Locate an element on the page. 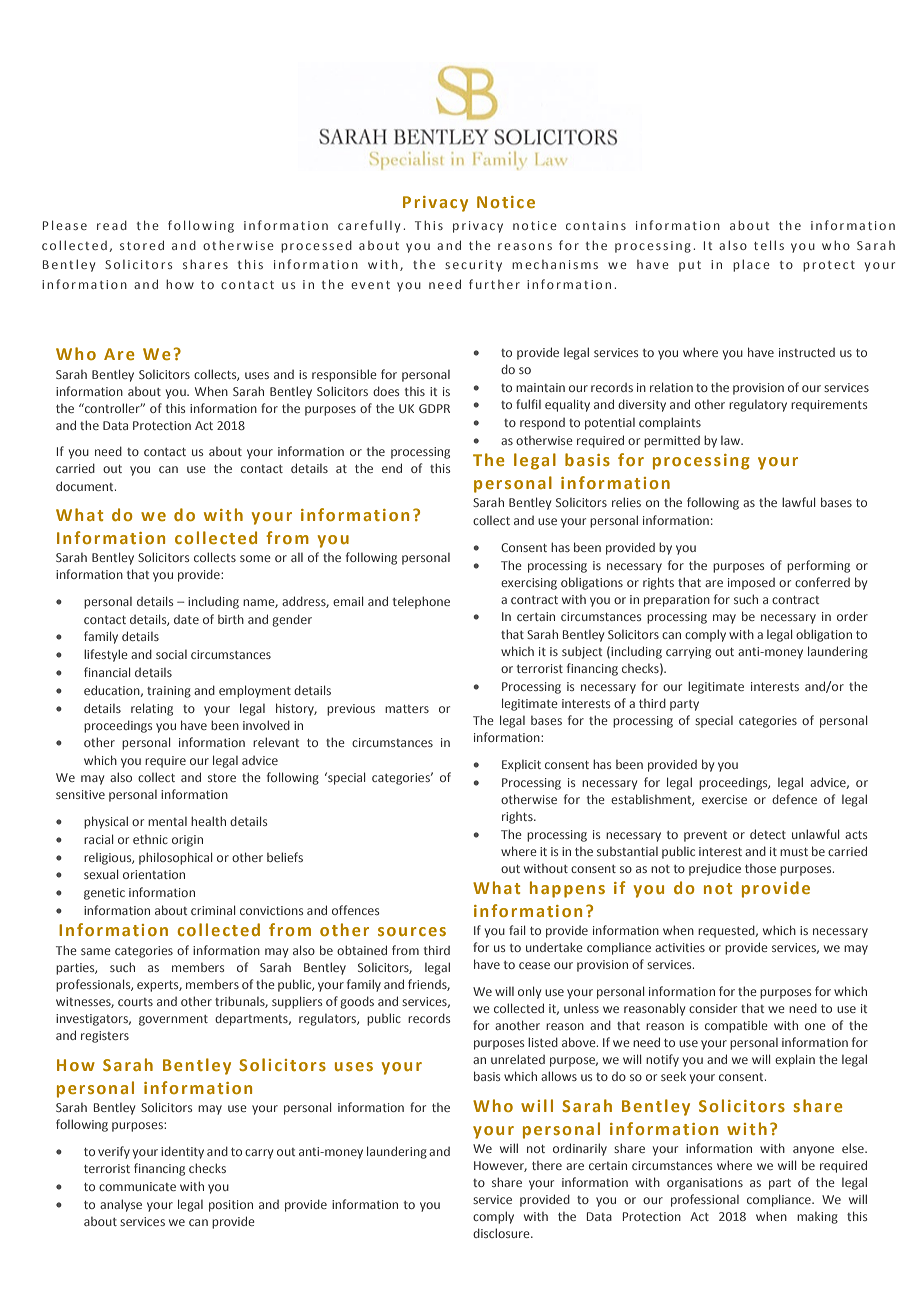  further is located at coordinates (494, 284).
